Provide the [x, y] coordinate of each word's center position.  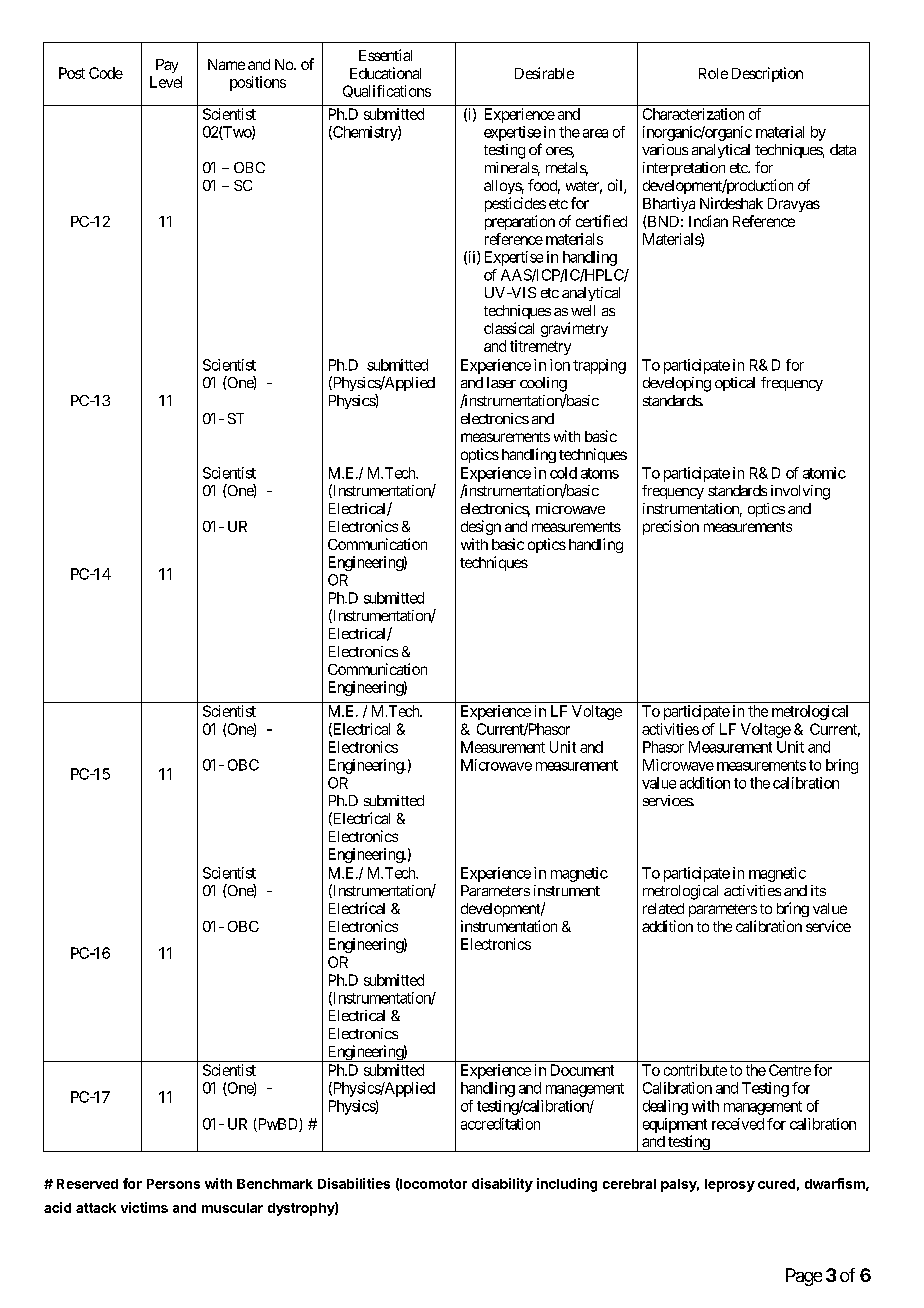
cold [563, 473]
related [663, 908]
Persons [173, 1184]
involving [800, 492]
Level [166, 82]
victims [144, 1207]
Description [767, 74]
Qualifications [387, 91]
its [818, 890]
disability [502, 1185]
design [481, 527]
